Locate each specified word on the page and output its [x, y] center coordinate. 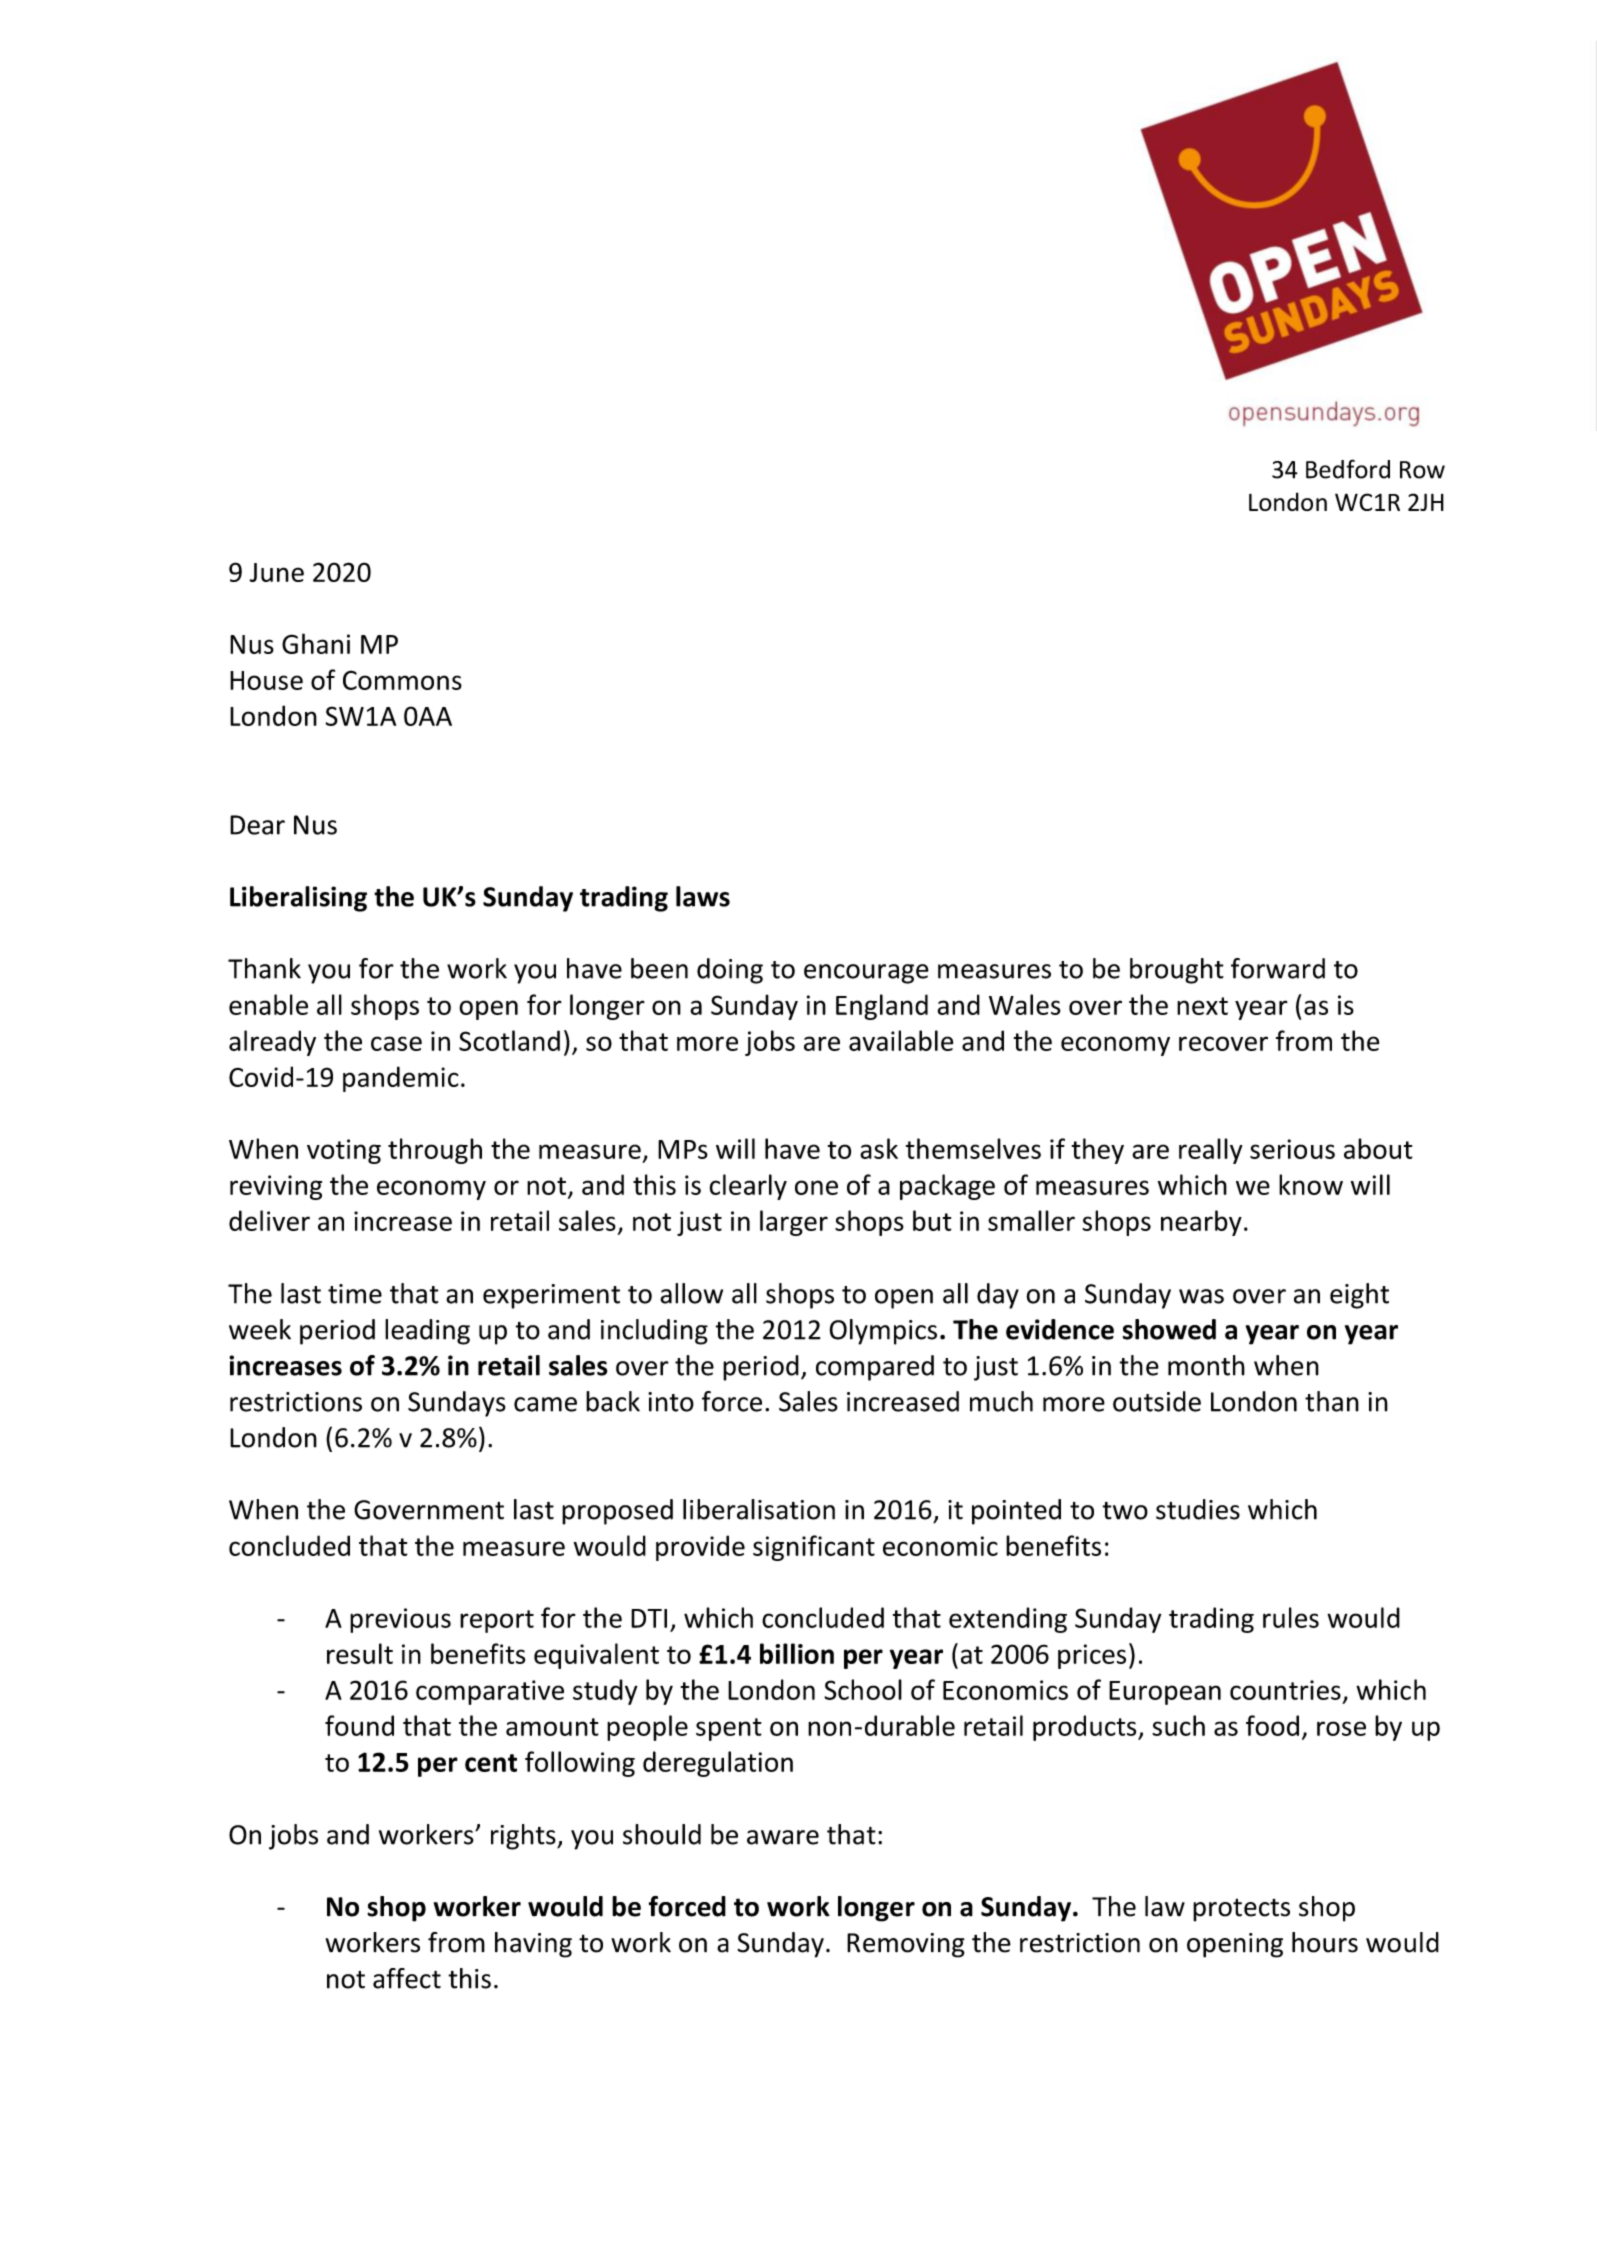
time [355, 1294]
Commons [402, 680]
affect [407, 1978]
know [1311, 1184]
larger [794, 1223]
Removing [906, 1945]
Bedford [1348, 469]
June [276, 572]
